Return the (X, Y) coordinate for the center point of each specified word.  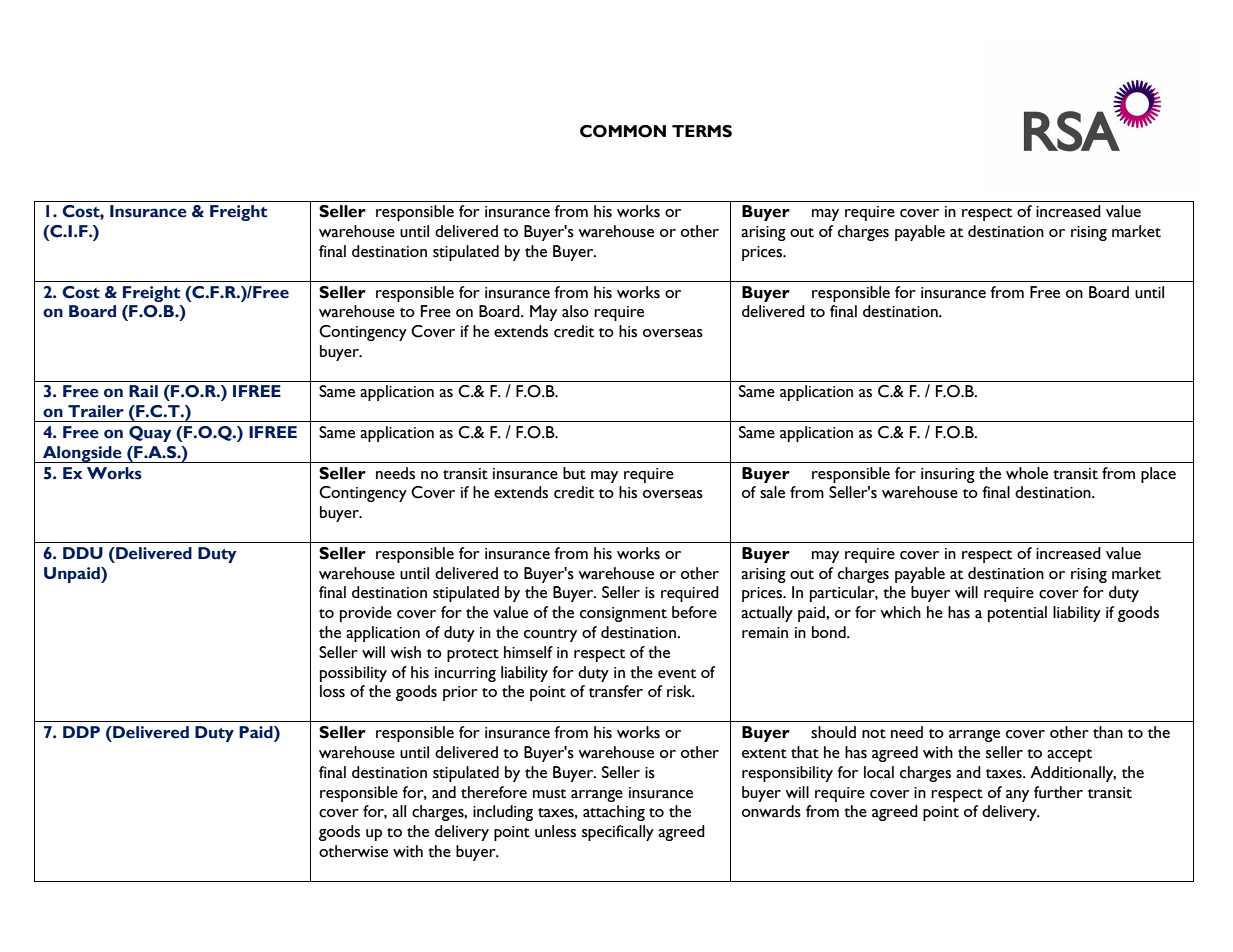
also (575, 311)
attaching (614, 813)
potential (1017, 614)
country (550, 635)
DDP (81, 732)
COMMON (623, 131)
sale (772, 492)
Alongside (82, 454)
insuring (948, 475)
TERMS (702, 131)
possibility (353, 674)
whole (1027, 473)
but (574, 473)
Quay (150, 434)
